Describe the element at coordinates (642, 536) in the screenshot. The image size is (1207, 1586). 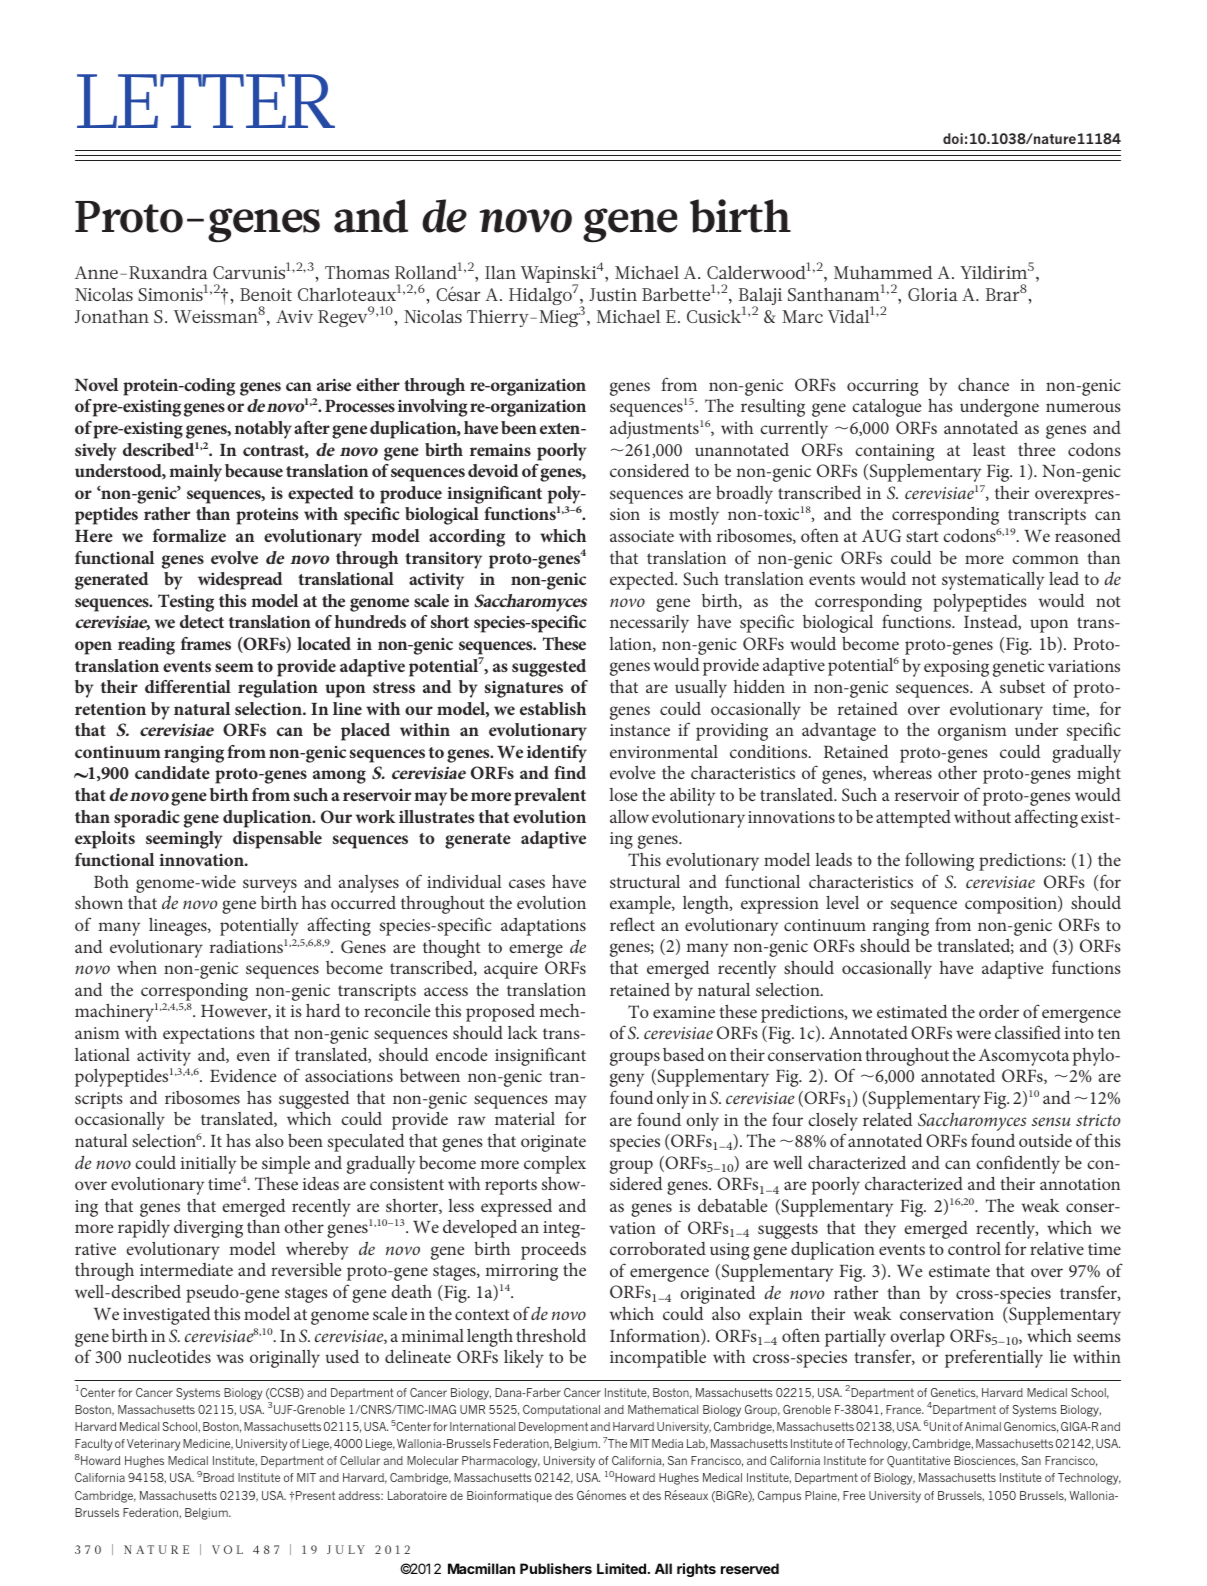
I see `associate` at that location.
